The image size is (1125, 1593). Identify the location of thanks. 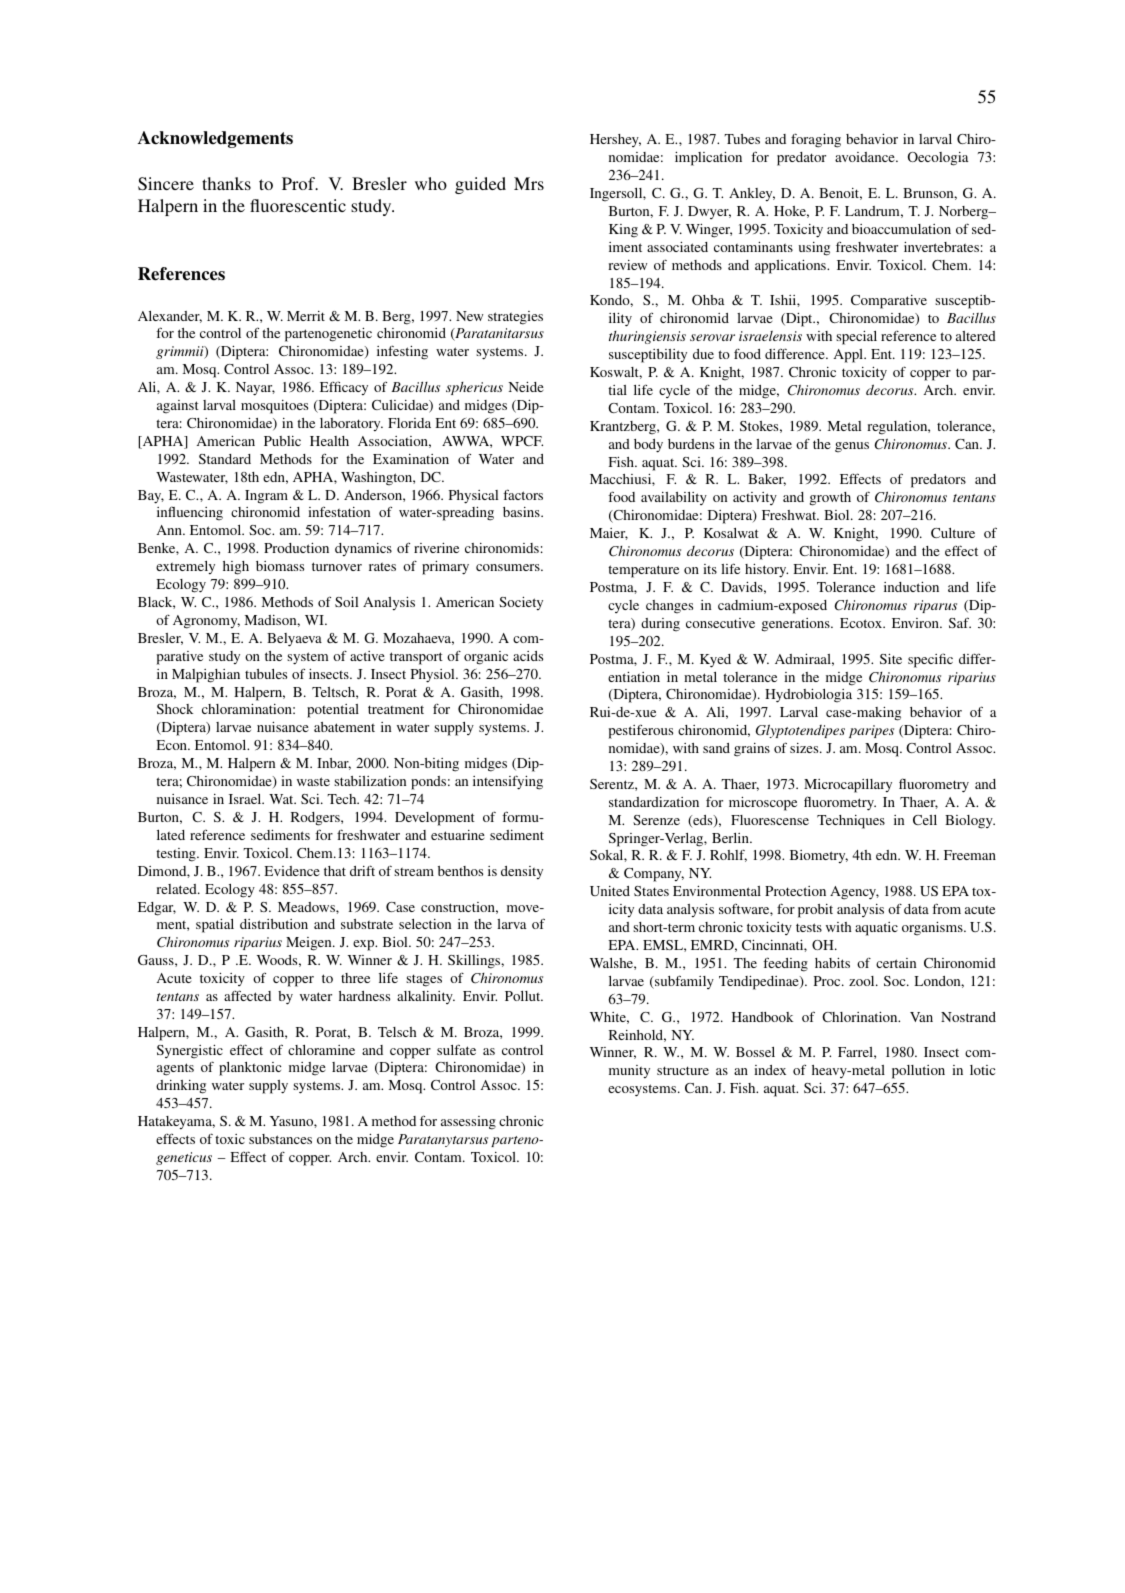
(226, 183).
